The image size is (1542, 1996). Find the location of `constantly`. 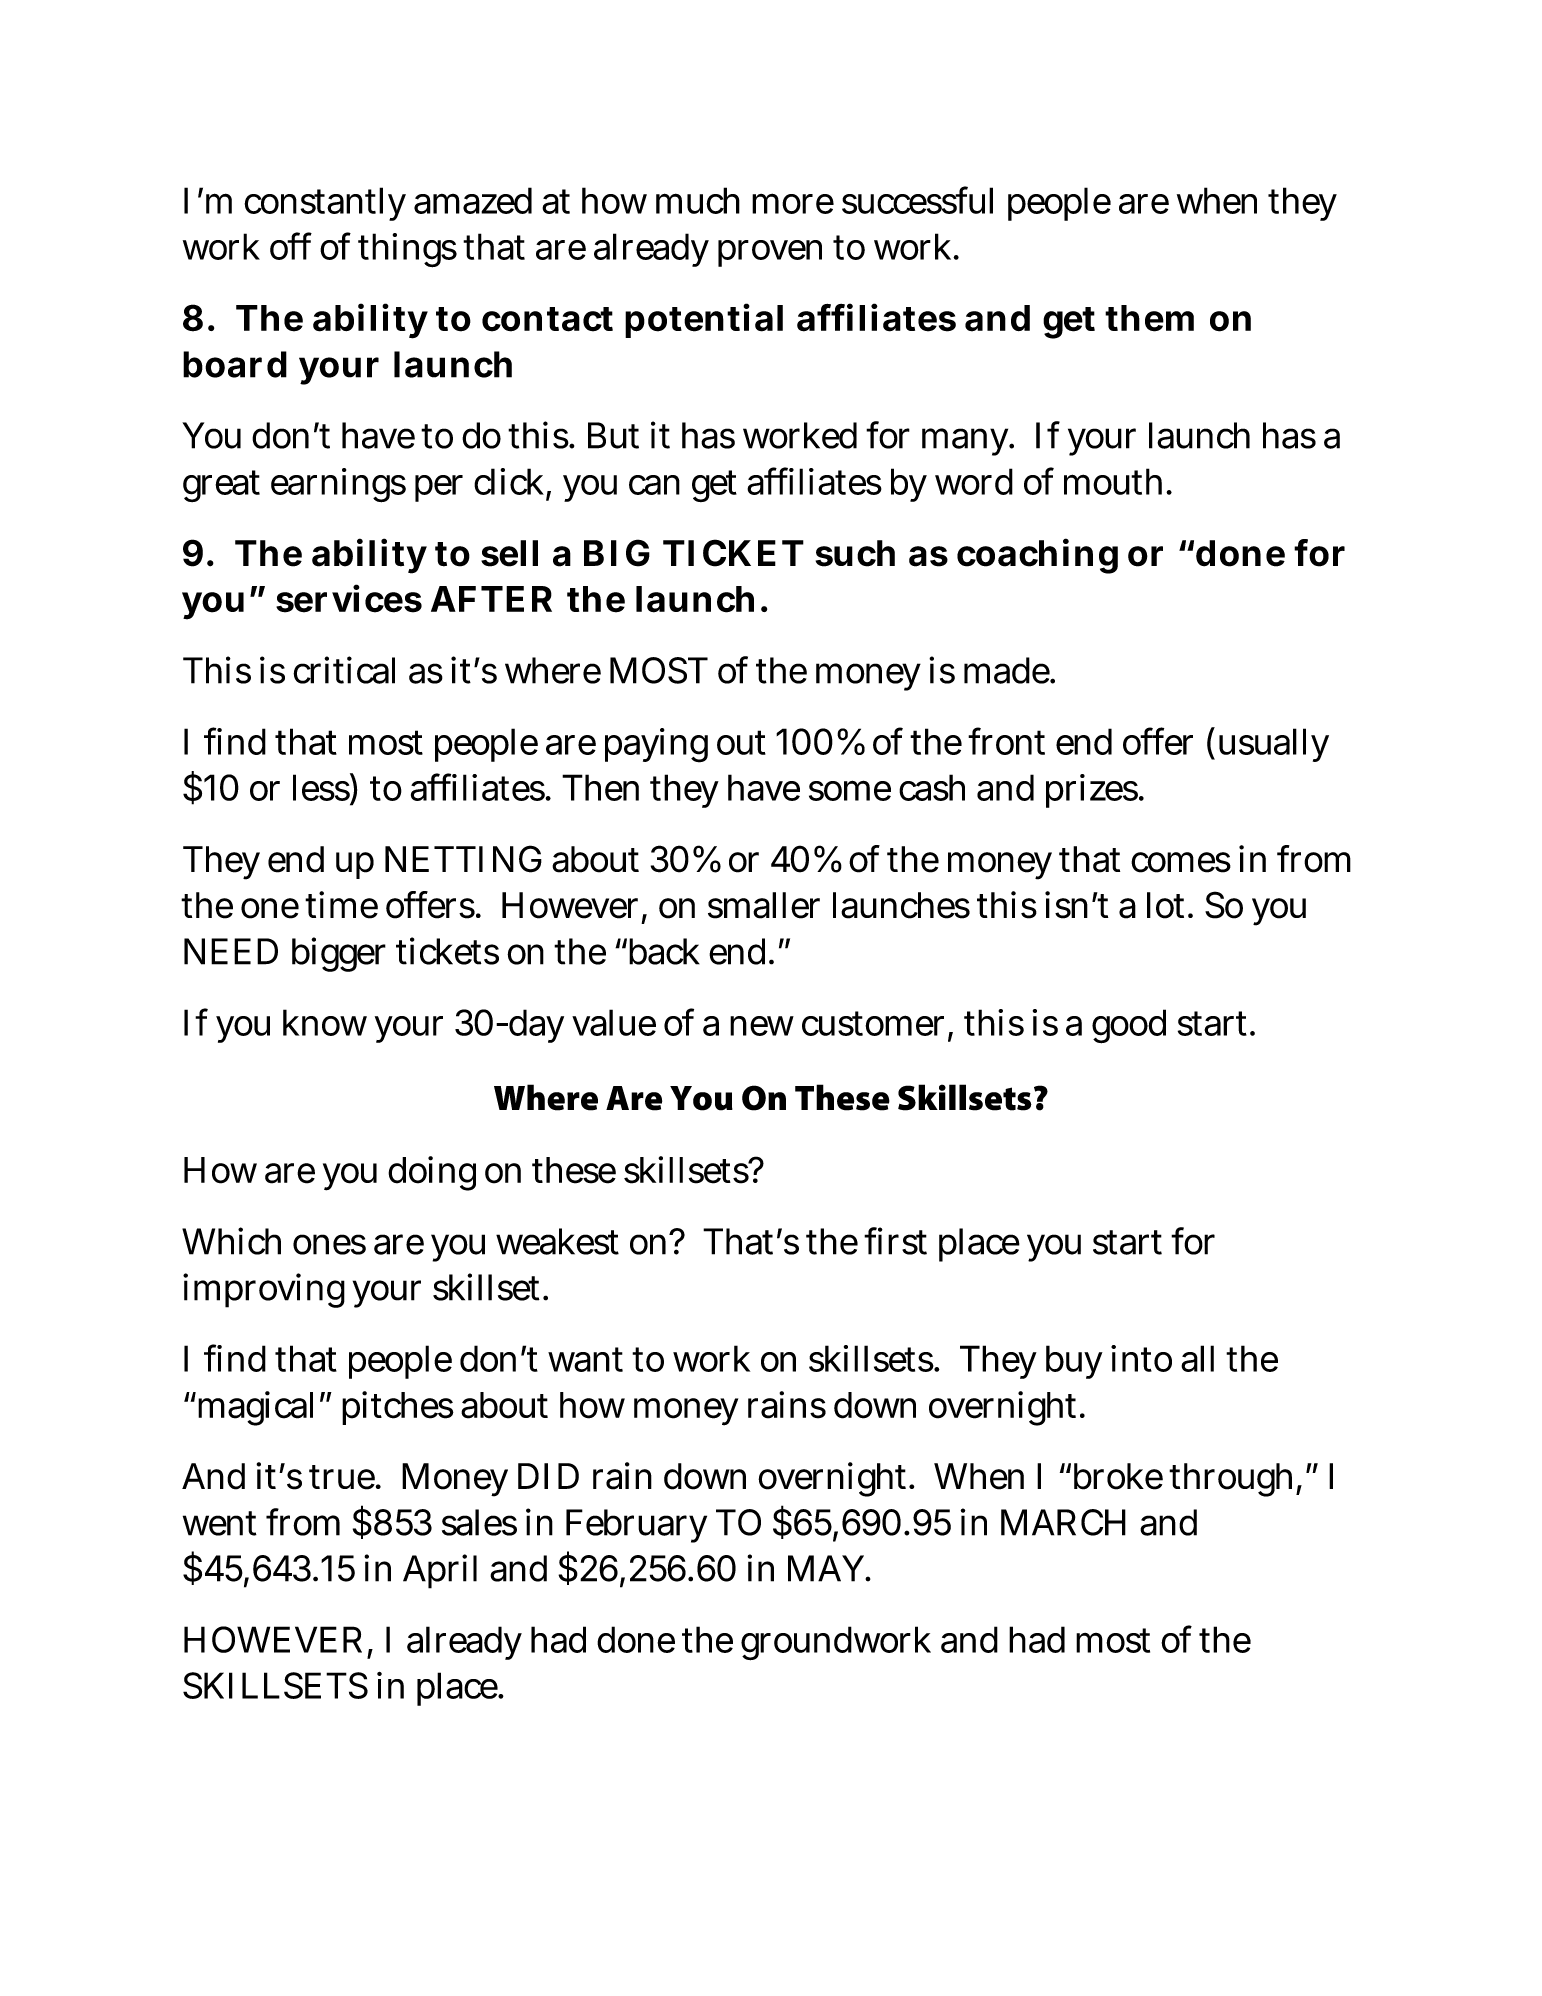

constantly is located at coordinates (325, 204).
